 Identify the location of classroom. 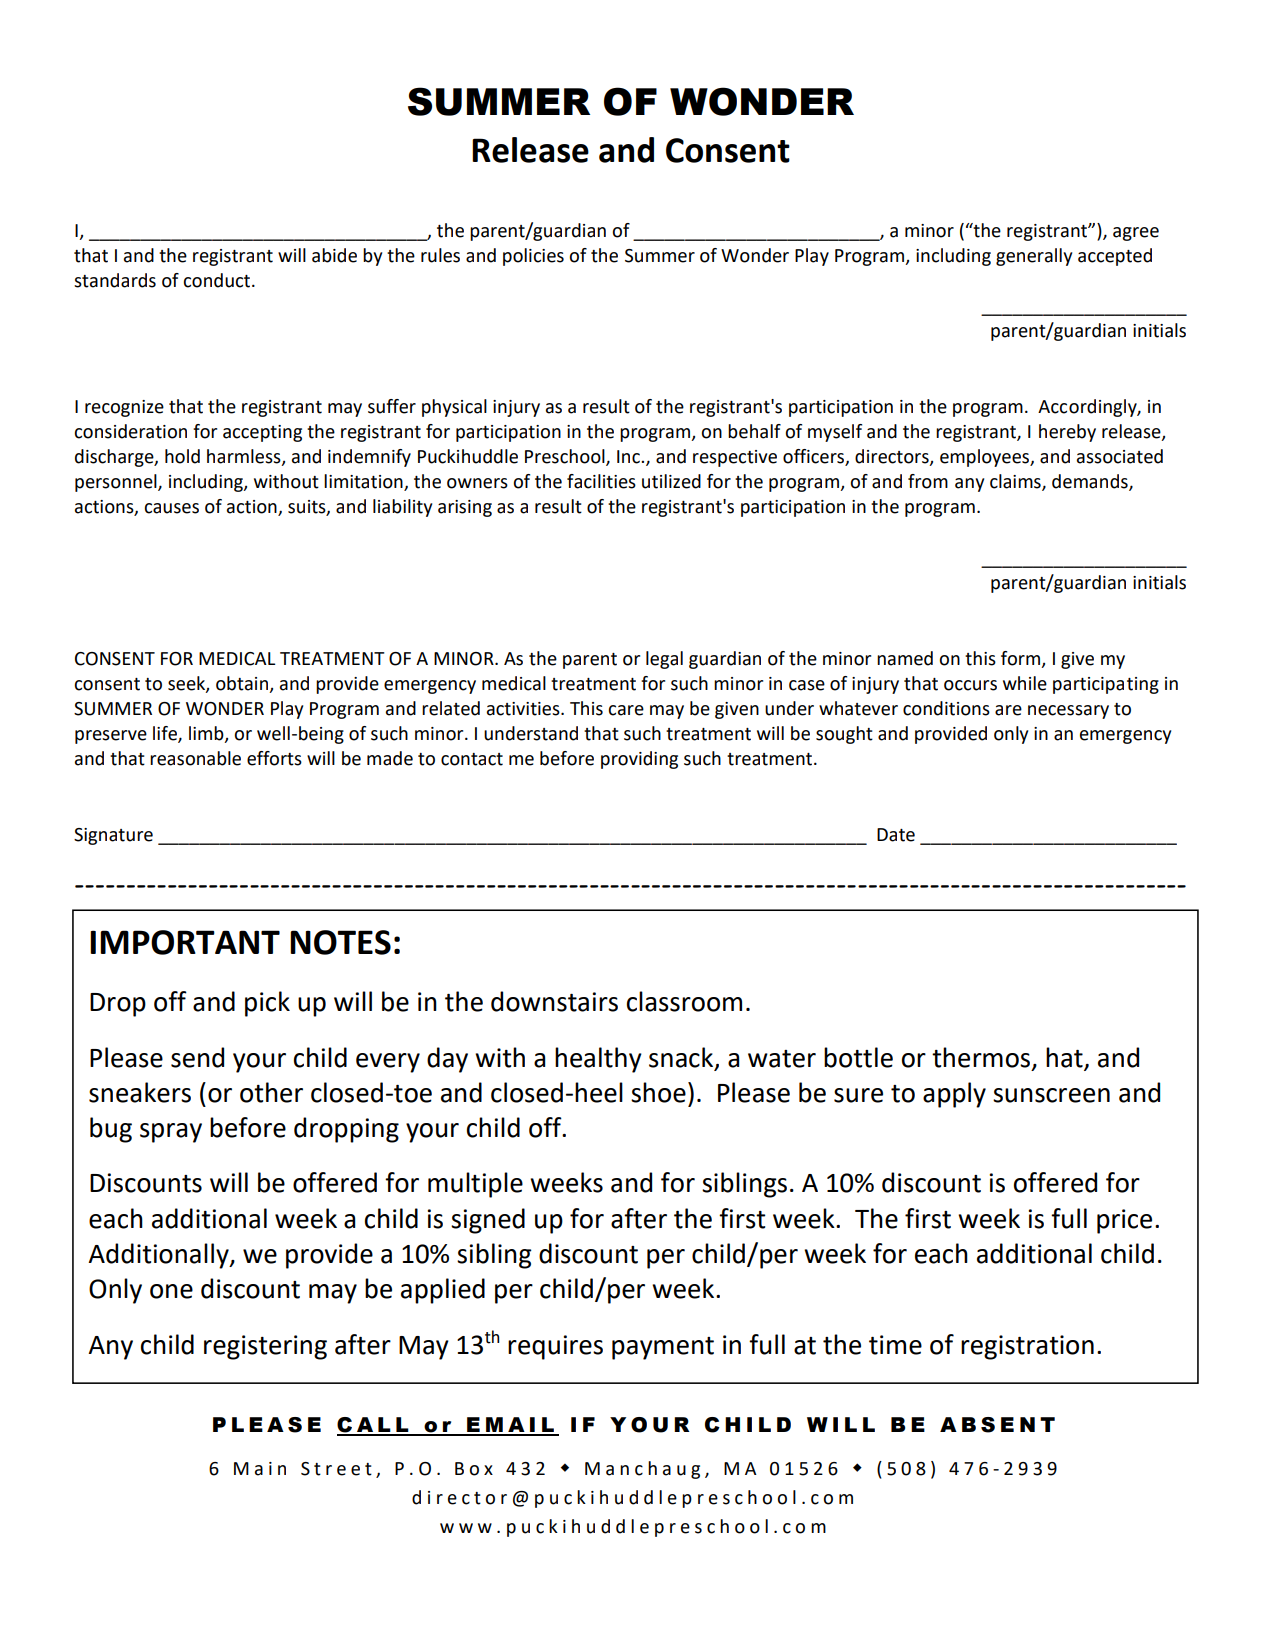
(684, 1001).
